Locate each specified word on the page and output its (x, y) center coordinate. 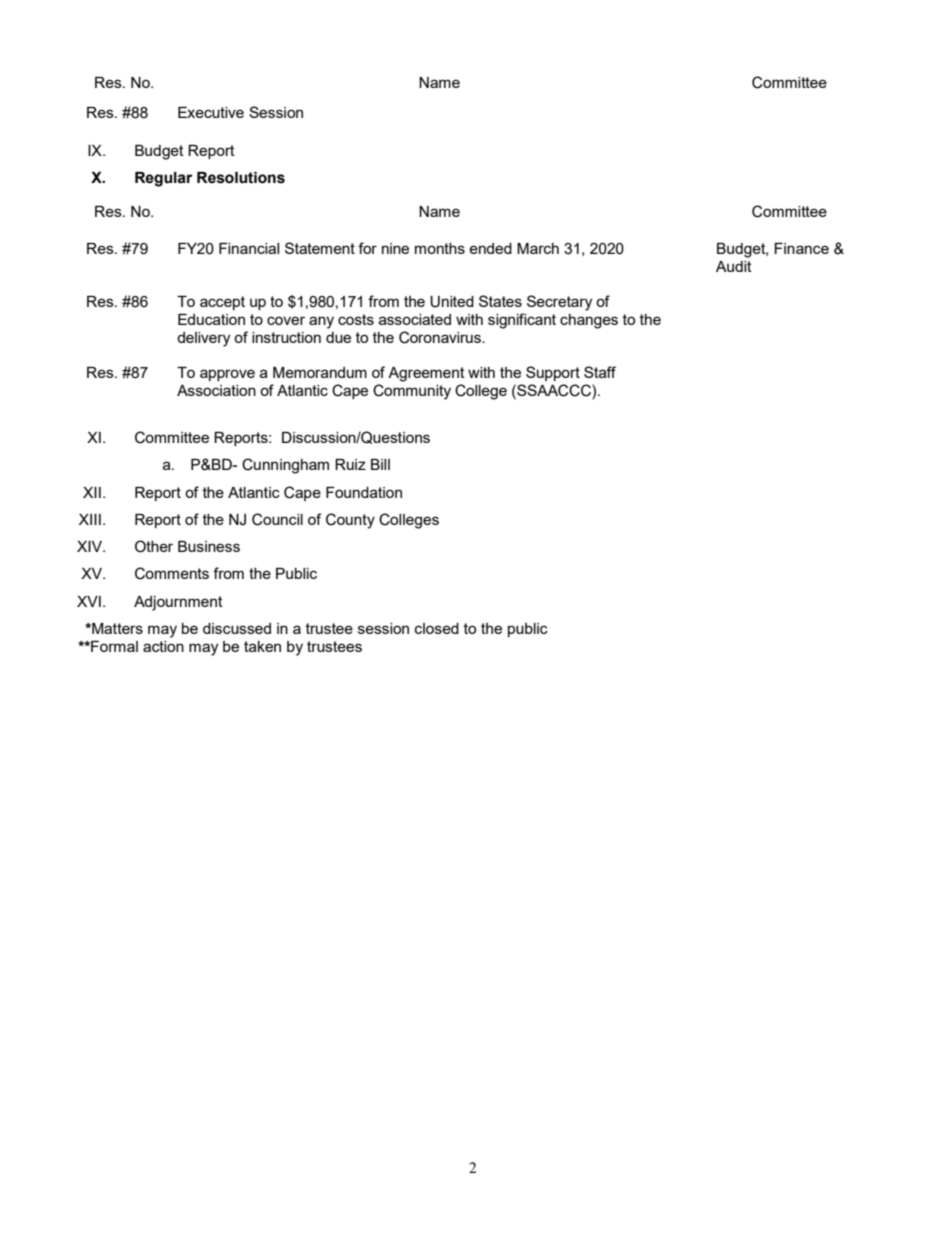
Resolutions (241, 178)
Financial (249, 248)
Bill (380, 464)
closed (437, 628)
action (163, 646)
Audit (734, 266)
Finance (801, 248)
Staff (600, 372)
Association (216, 390)
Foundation (364, 492)
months (440, 248)
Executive (211, 112)
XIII (90, 519)
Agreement (426, 374)
